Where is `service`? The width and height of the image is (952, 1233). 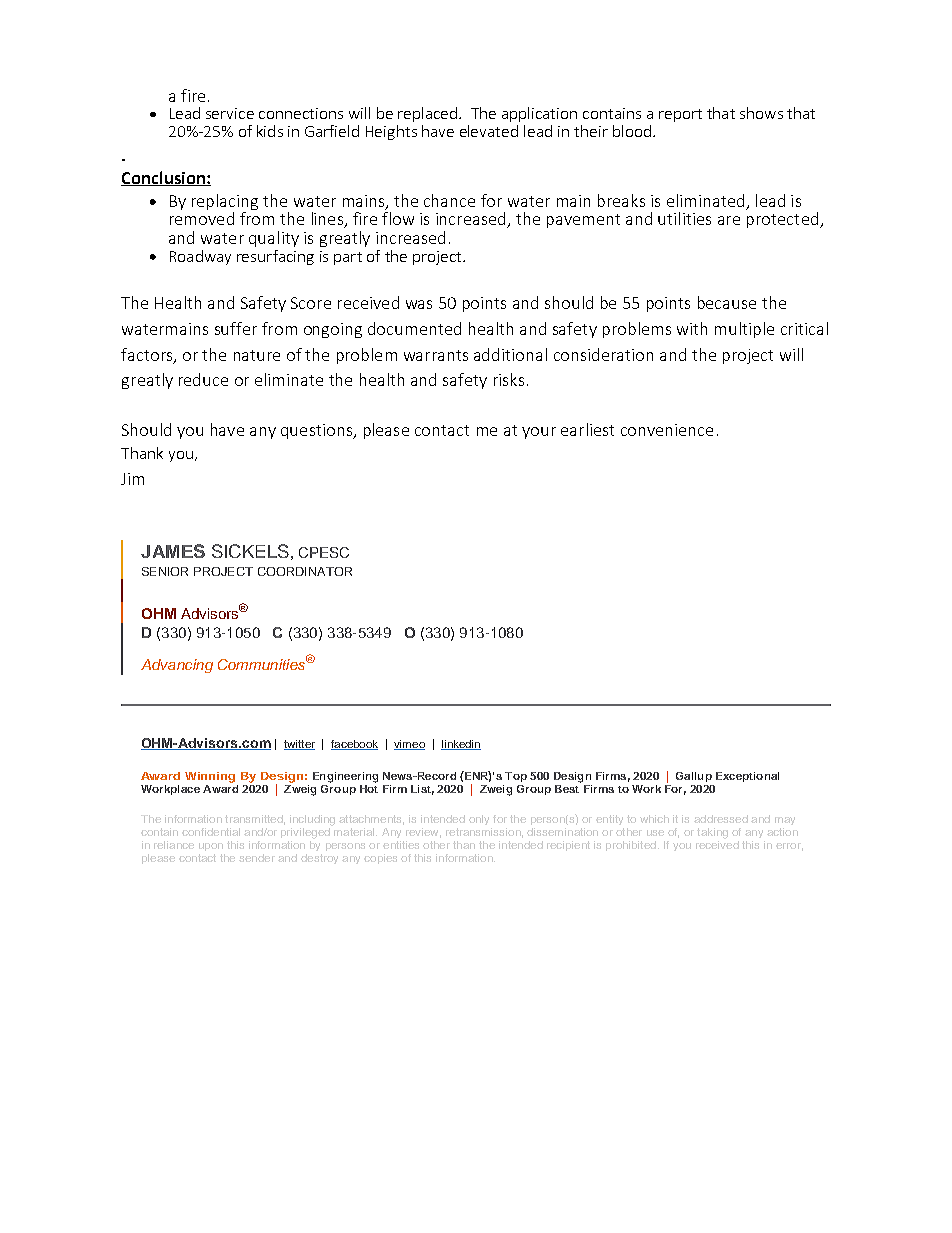
service is located at coordinates (230, 113).
